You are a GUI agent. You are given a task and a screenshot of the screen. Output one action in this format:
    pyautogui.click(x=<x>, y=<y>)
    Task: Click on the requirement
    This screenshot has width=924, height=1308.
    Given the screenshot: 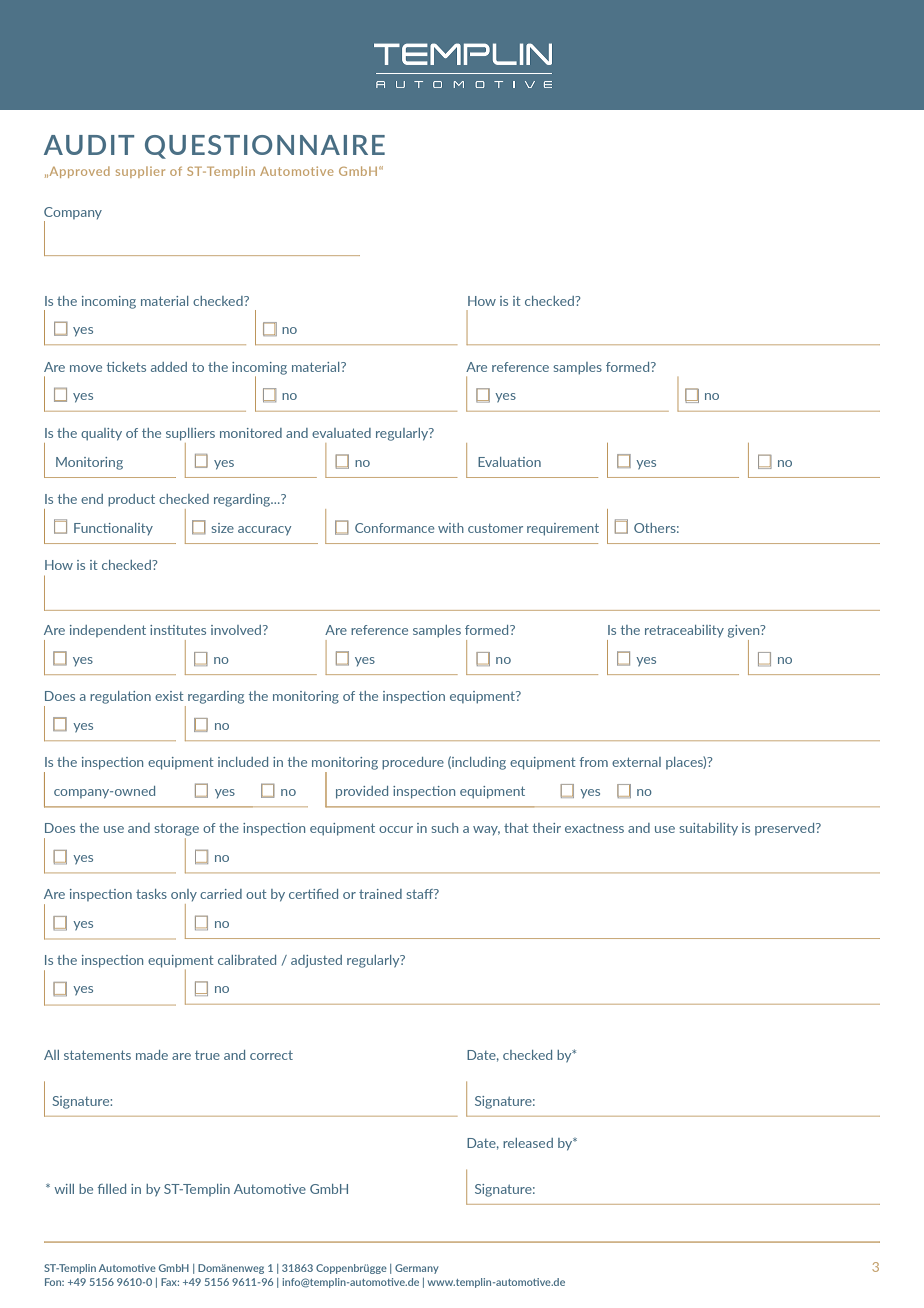 What is the action you would take?
    pyautogui.click(x=563, y=529)
